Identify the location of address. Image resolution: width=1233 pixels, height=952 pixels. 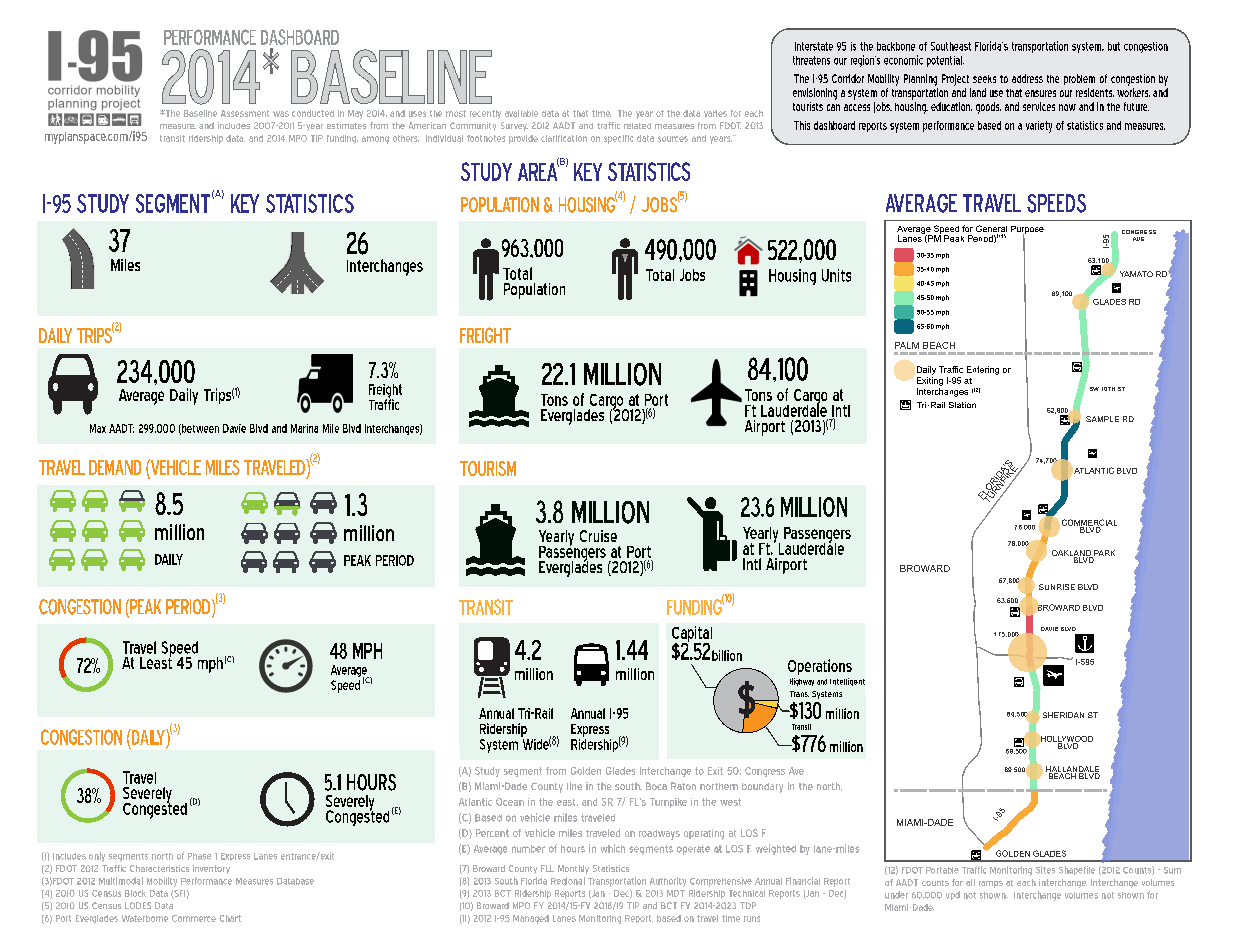
(1027, 78).
